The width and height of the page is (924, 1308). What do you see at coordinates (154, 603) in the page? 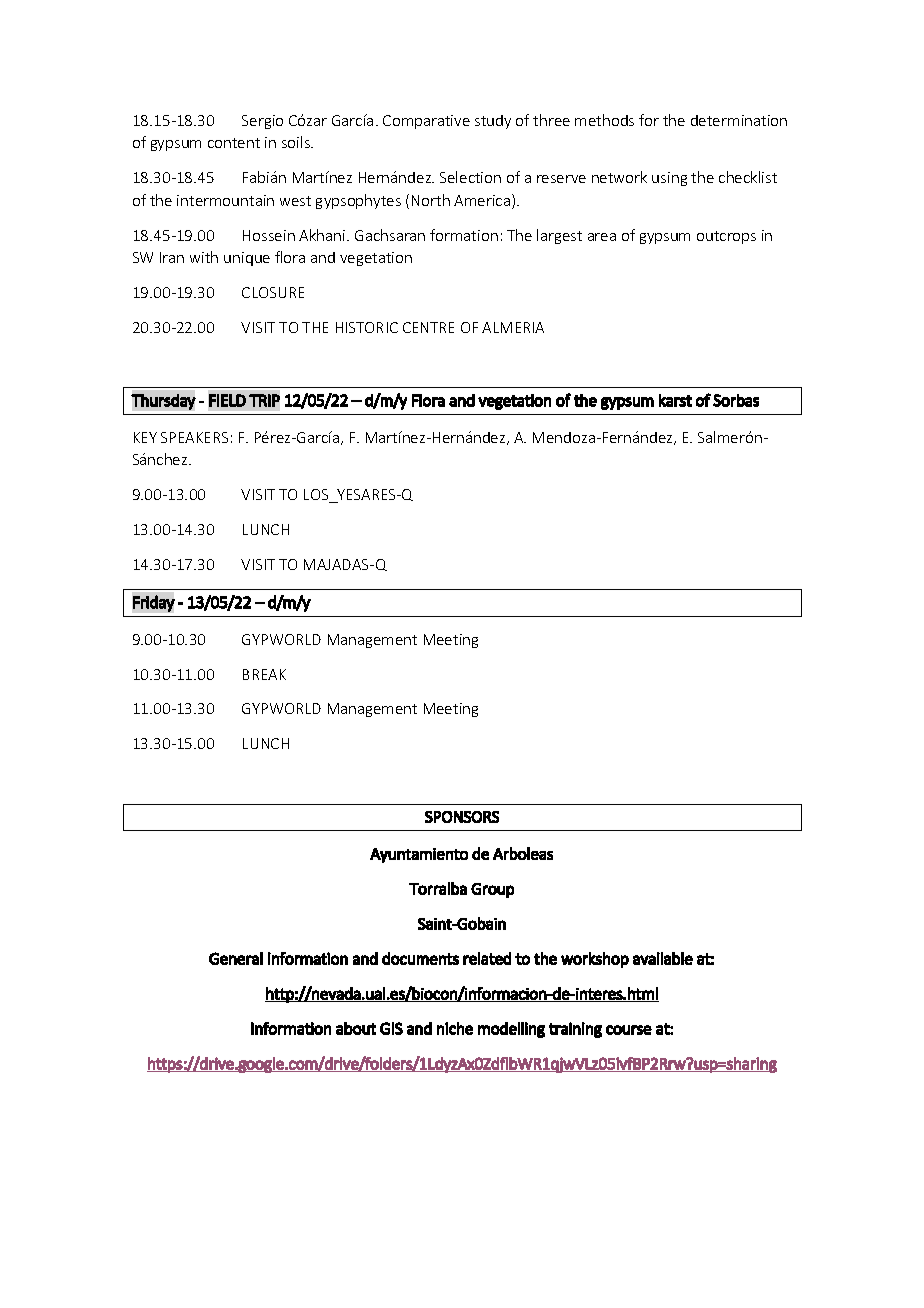
I see `Friday` at bounding box center [154, 603].
